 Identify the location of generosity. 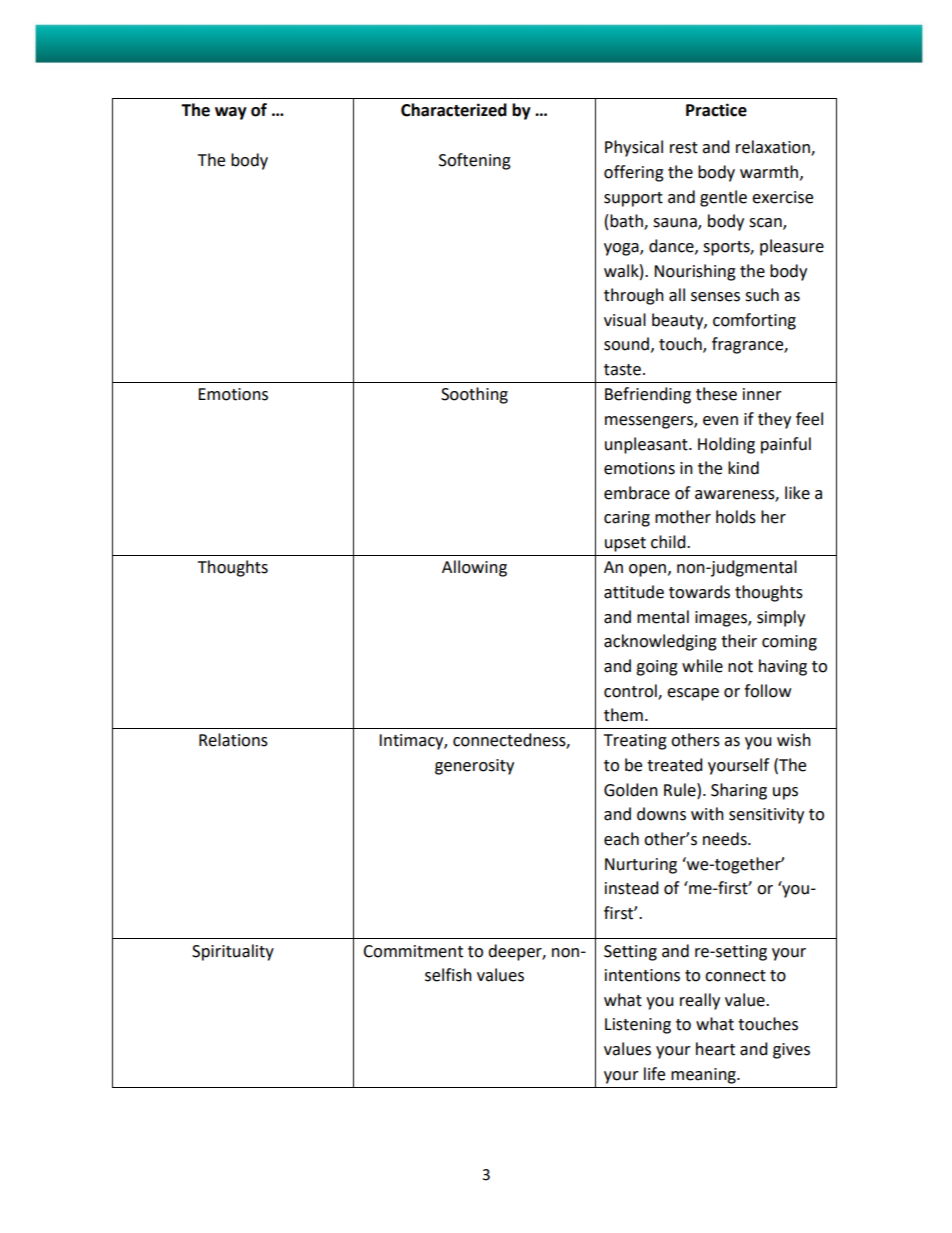
(474, 767).
